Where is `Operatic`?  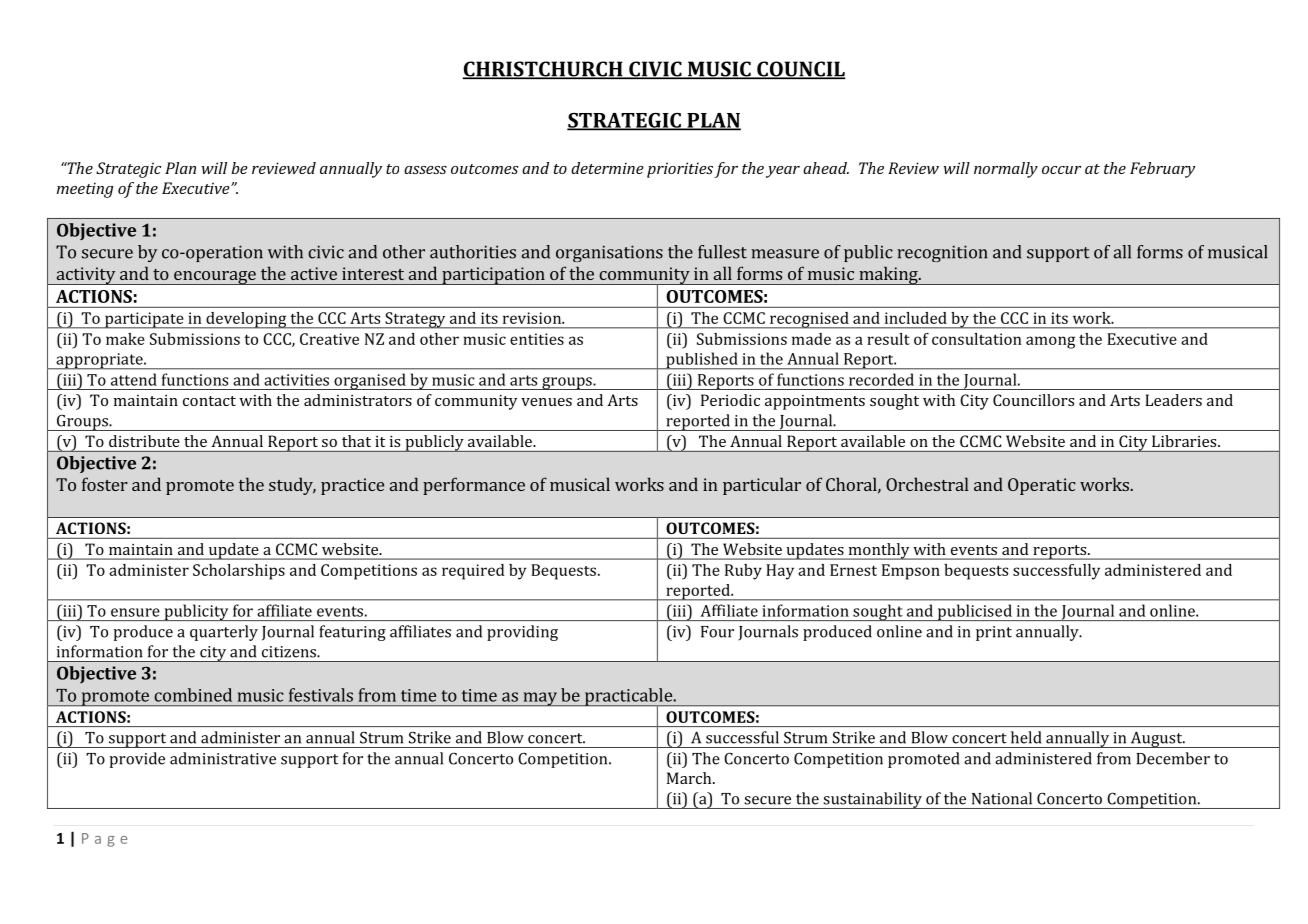
Operatic is located at coordinates (1042, 486).
